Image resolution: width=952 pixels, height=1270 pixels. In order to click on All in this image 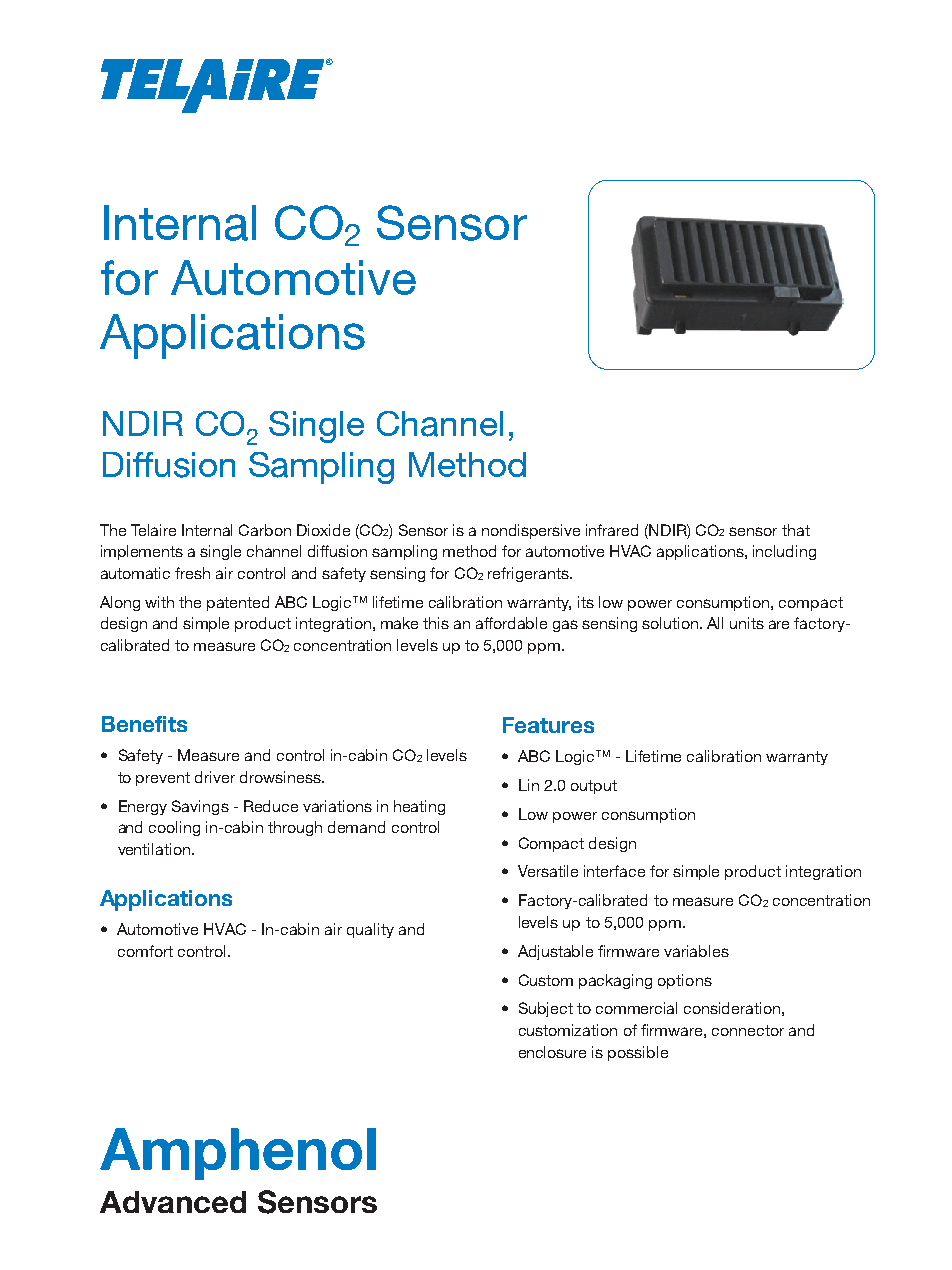, I will do `click(715, 623)`.
